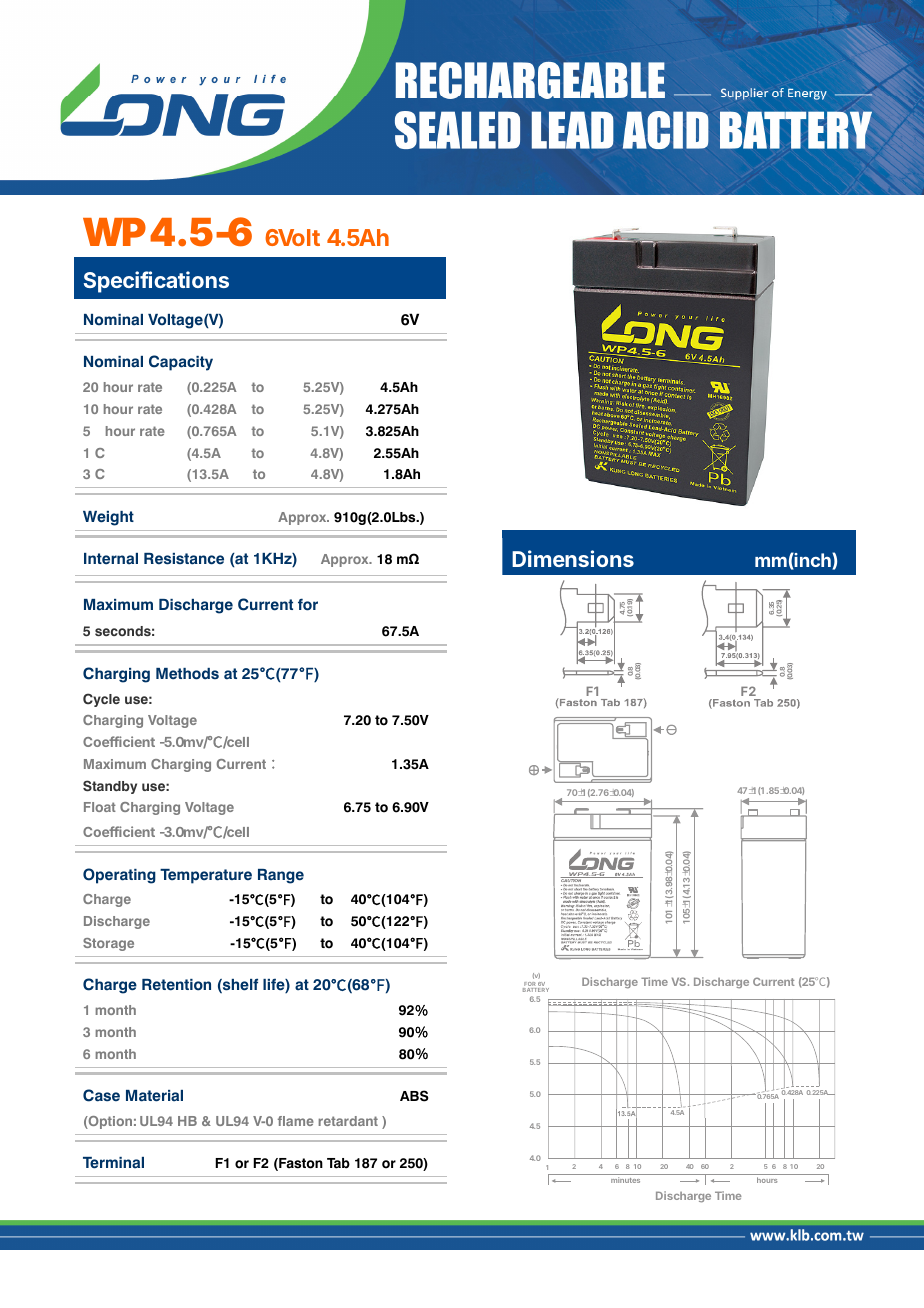  Describe the element at coordinates (536, 990) in the image. I see `BATTERY` at that location.
